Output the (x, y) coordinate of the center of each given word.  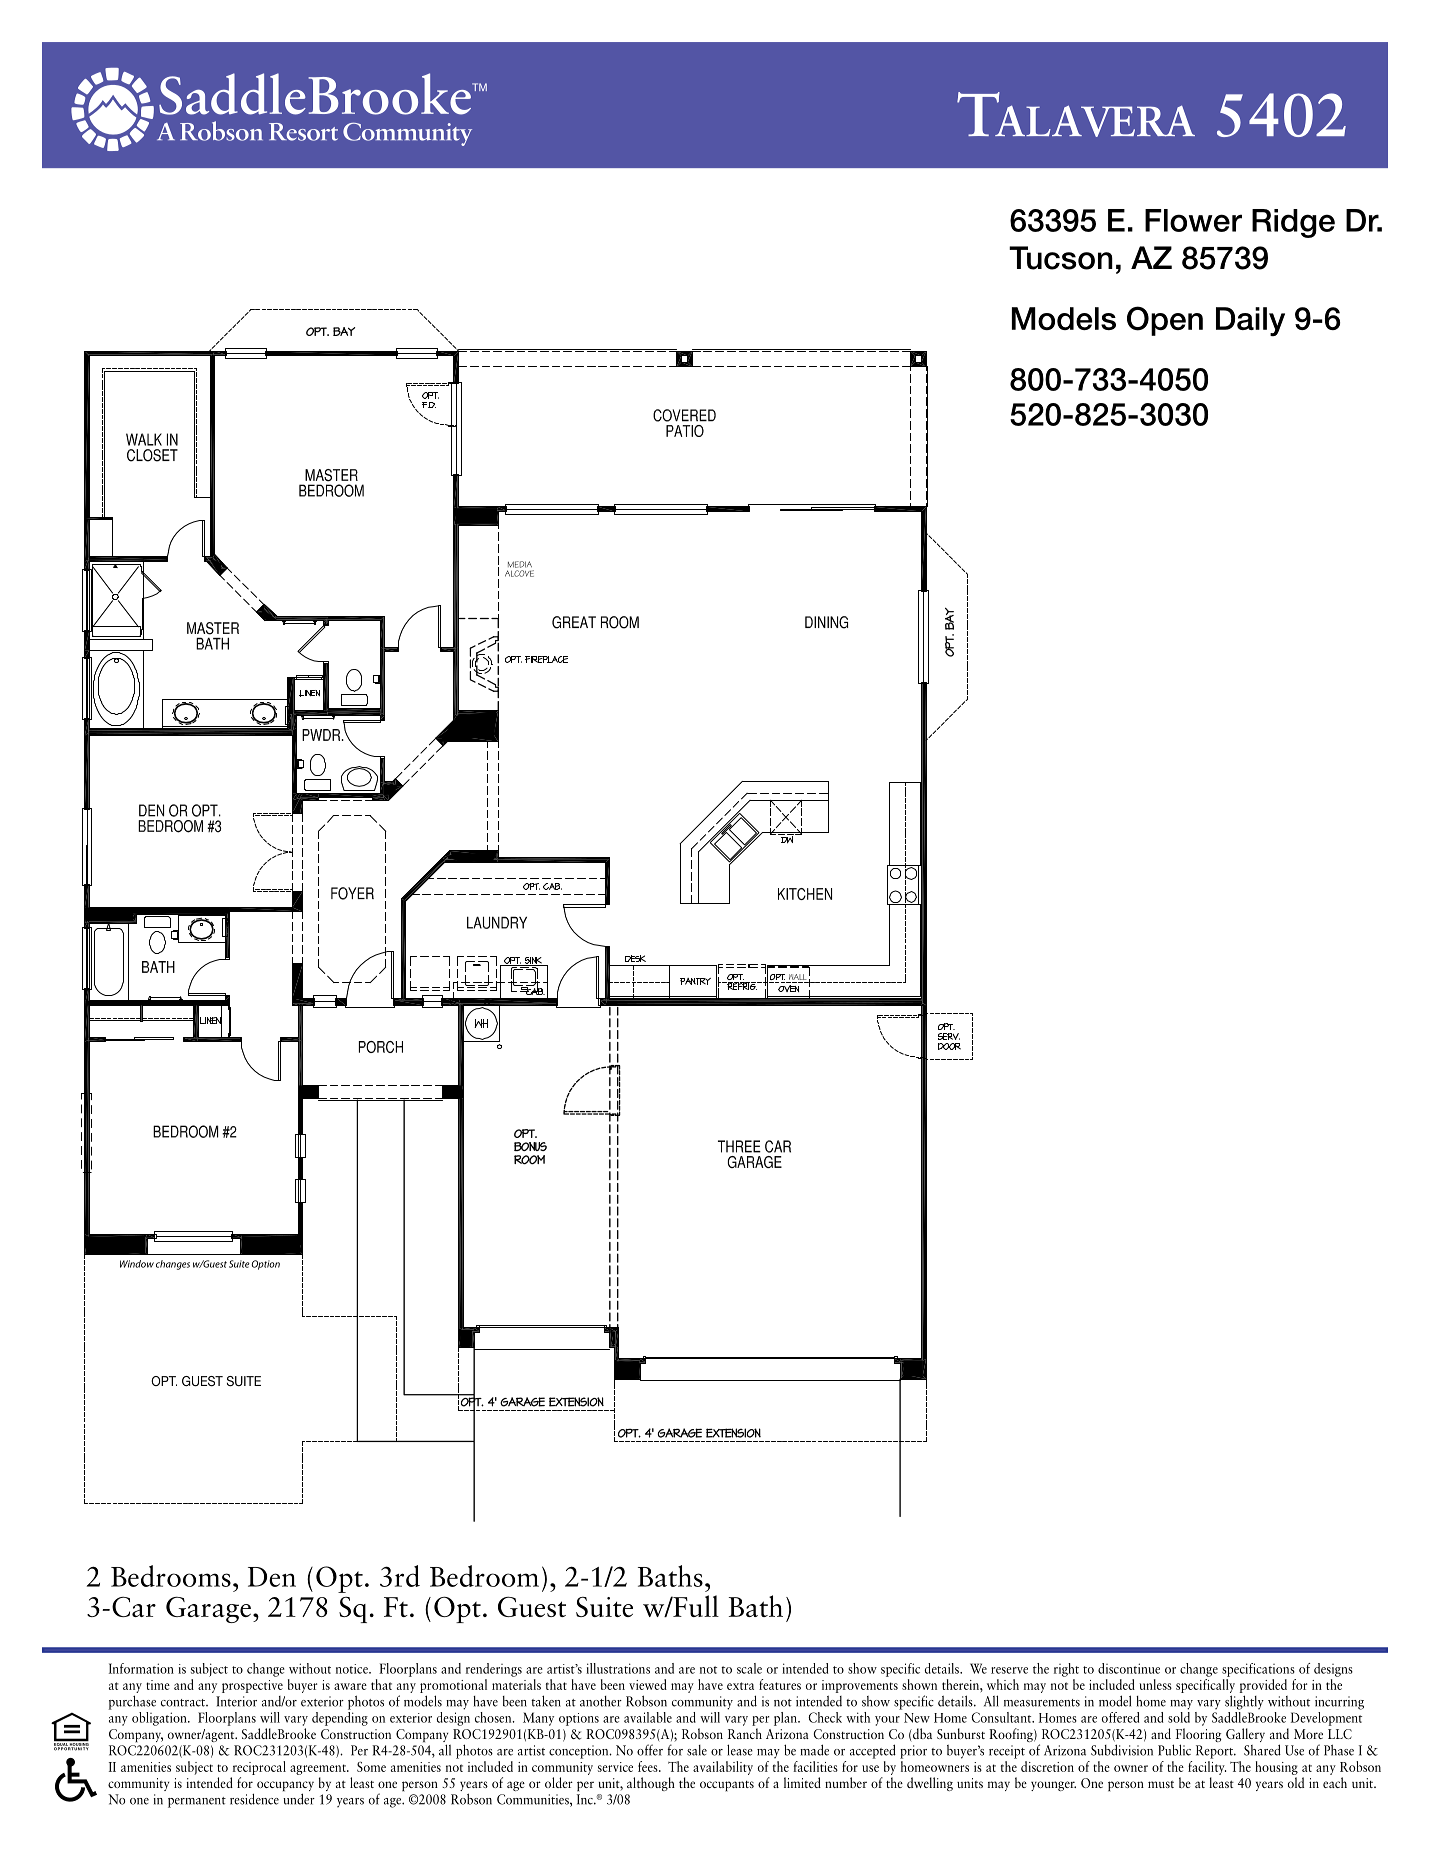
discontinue (1129, 1668)
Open (1165, 321)
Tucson (1061, 258)
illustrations (618, 1668)
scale (749, 1668)
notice (353, 1669)
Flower (1193, 220)
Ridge (1293, 223)
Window (137, 1264)
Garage (208, 1609)
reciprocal (259, 1768)
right (1066, 1670)
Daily (1250, 321)
